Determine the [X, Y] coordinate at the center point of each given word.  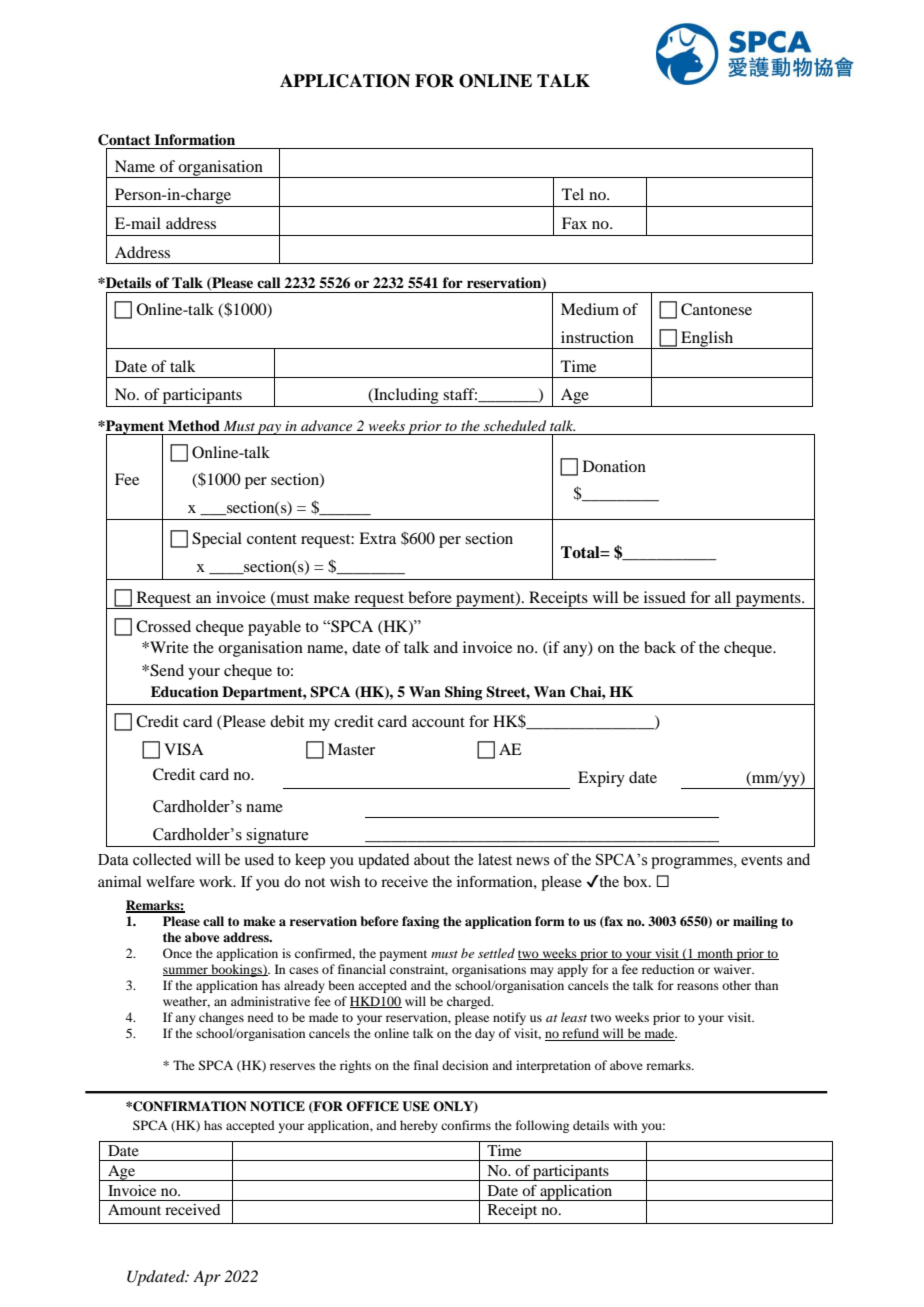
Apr [207, 1278]
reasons [698, 986]
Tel [573, 194]
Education [185, 692]
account [438, 722]
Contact [124, 140]
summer [186, 971]
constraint [419, 970]
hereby [419, 1126]
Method [194, 425]
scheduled [515, 425]
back [660, 647]
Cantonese [716, 309]
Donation [614, 466]
